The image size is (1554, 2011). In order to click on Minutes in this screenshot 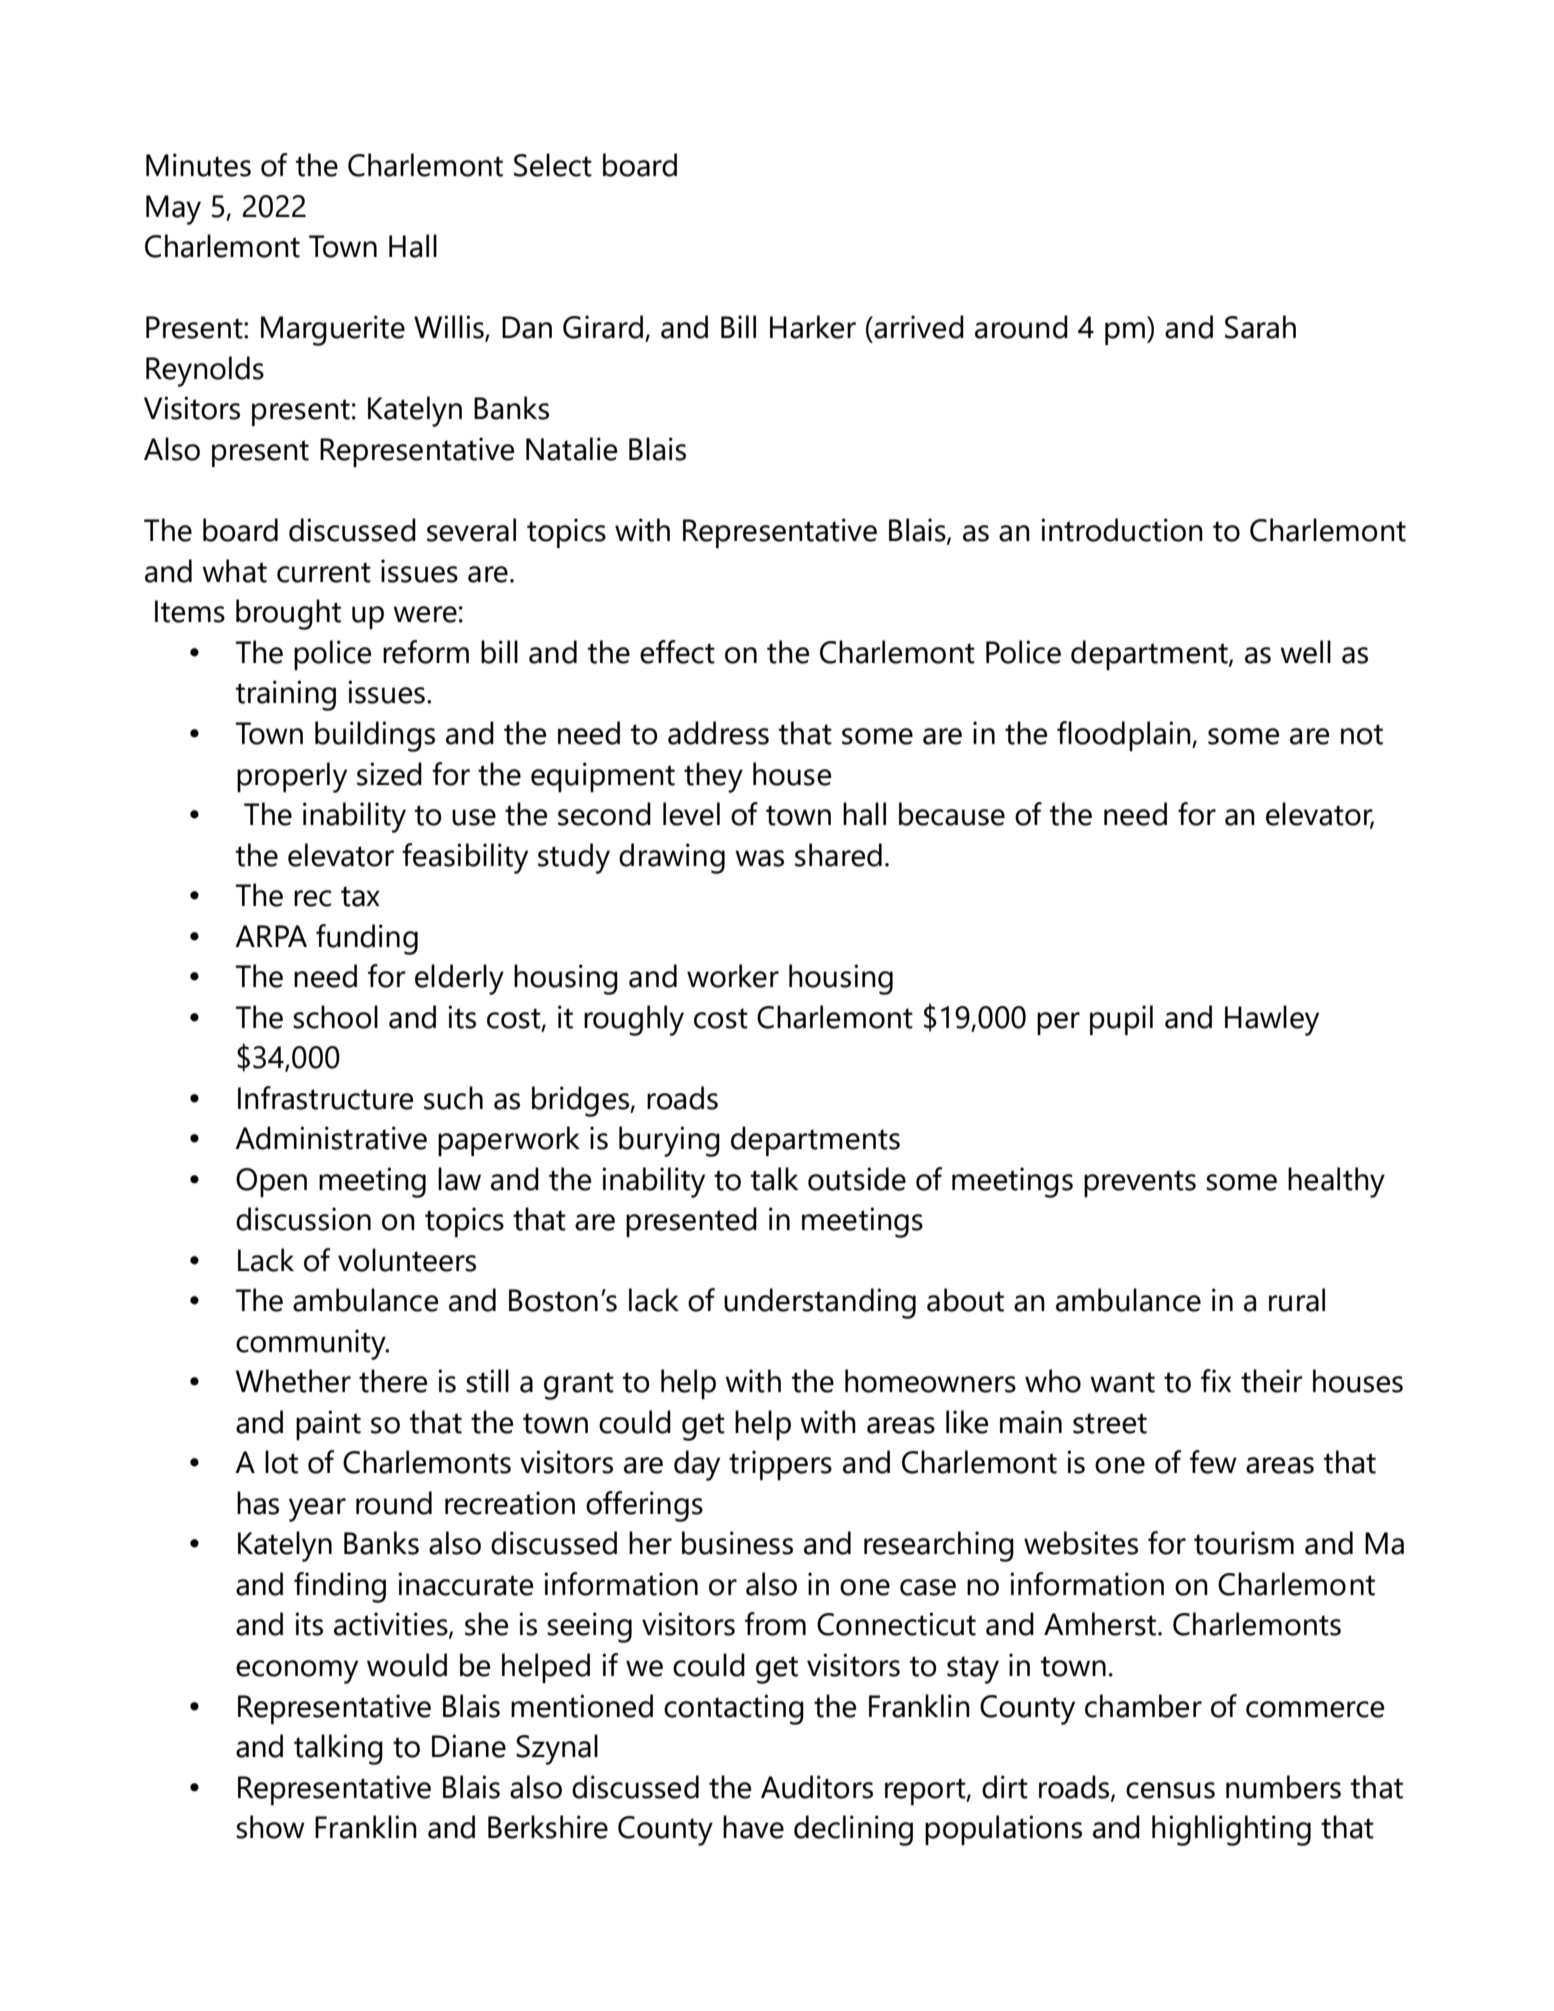, I will do `click(198, 165)`.
